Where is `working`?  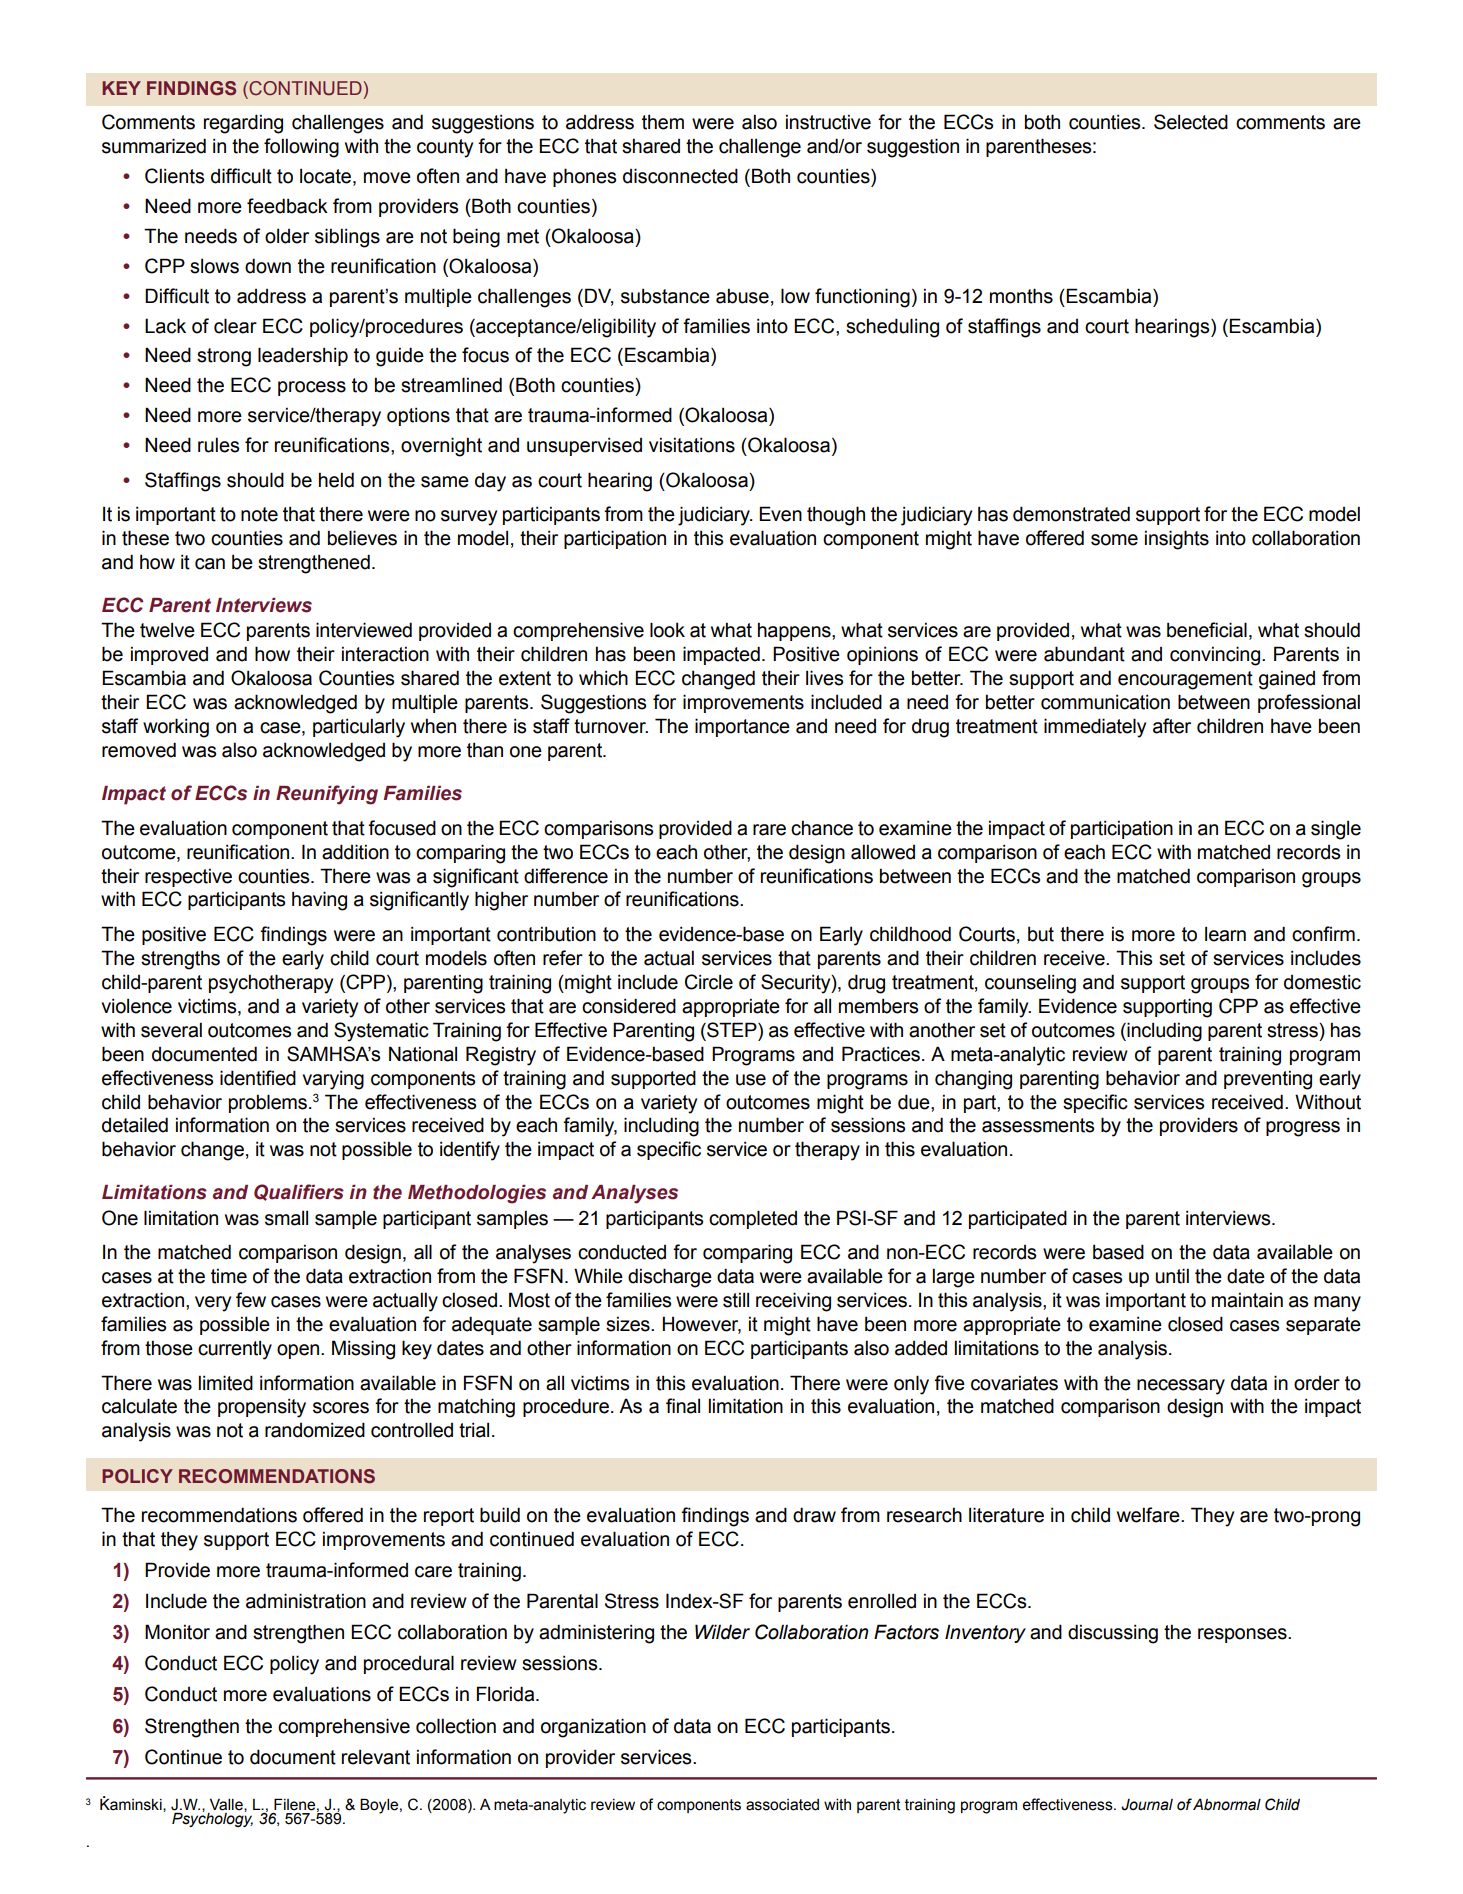 working is located at coordinates (176, 728).
